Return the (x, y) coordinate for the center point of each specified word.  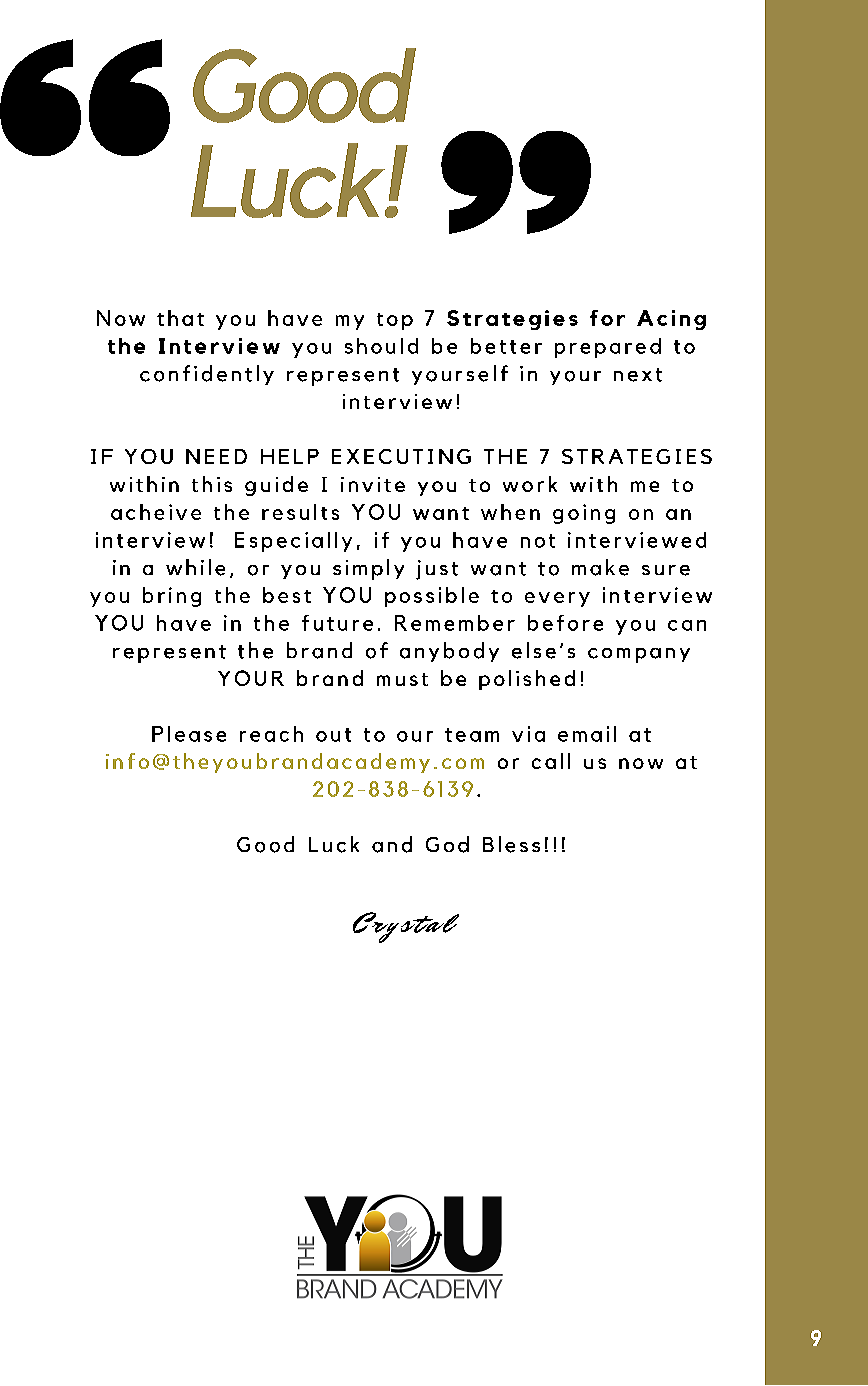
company (639, 655)
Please (189, 734)
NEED (216, 456)
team (472, 735)
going (584, 514)
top (395, 321)
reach (271, 734)
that (180, 318)
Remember (455, 623)
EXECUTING (401, 456)
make (600, 567)
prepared (608, 348)
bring (172, 597)
